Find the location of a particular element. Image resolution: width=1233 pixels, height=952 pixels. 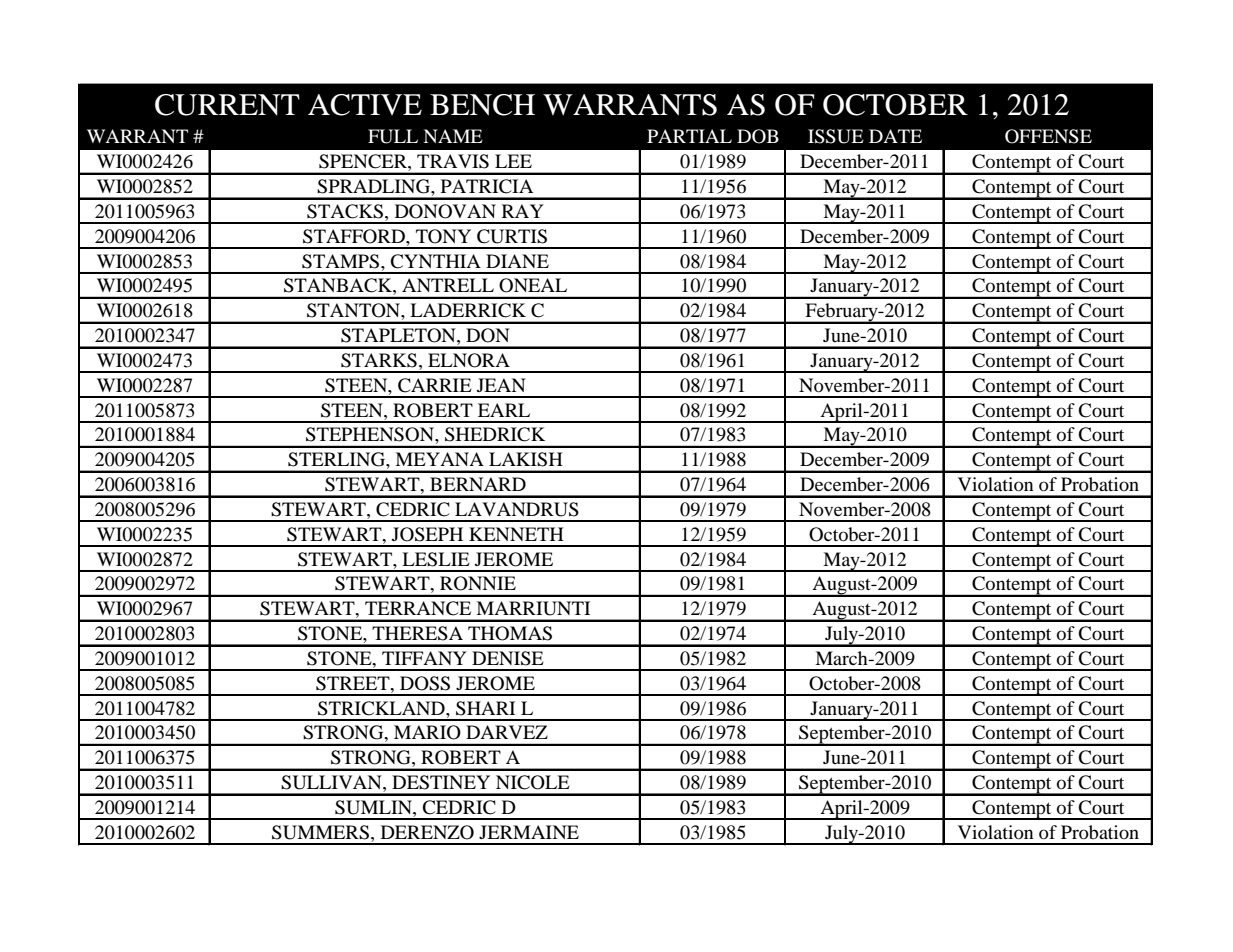

ACTIVE is located at coordinates (365, 105).
